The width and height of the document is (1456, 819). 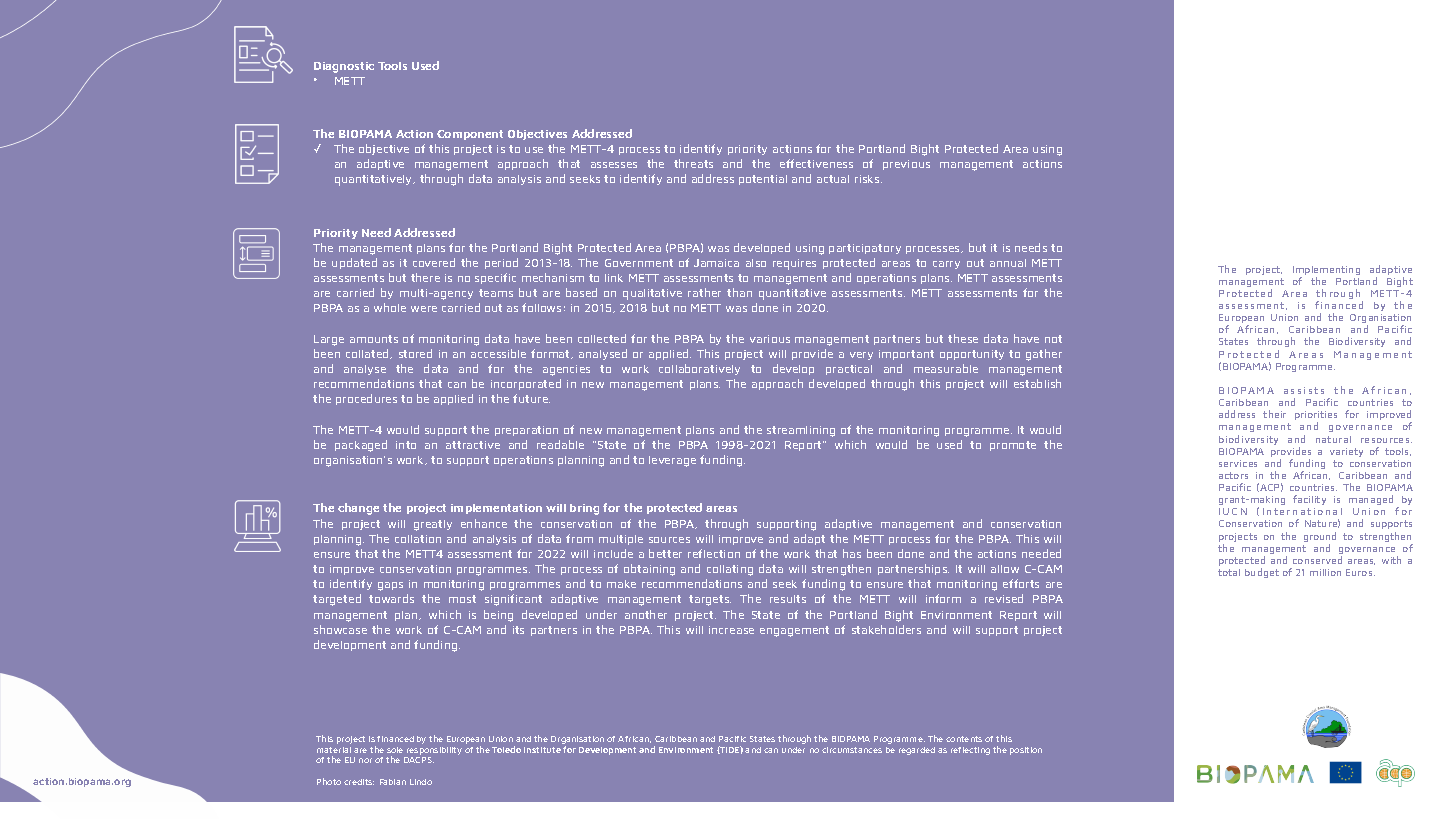 I want to click on effectiveness, so click(x=816, y=163).
